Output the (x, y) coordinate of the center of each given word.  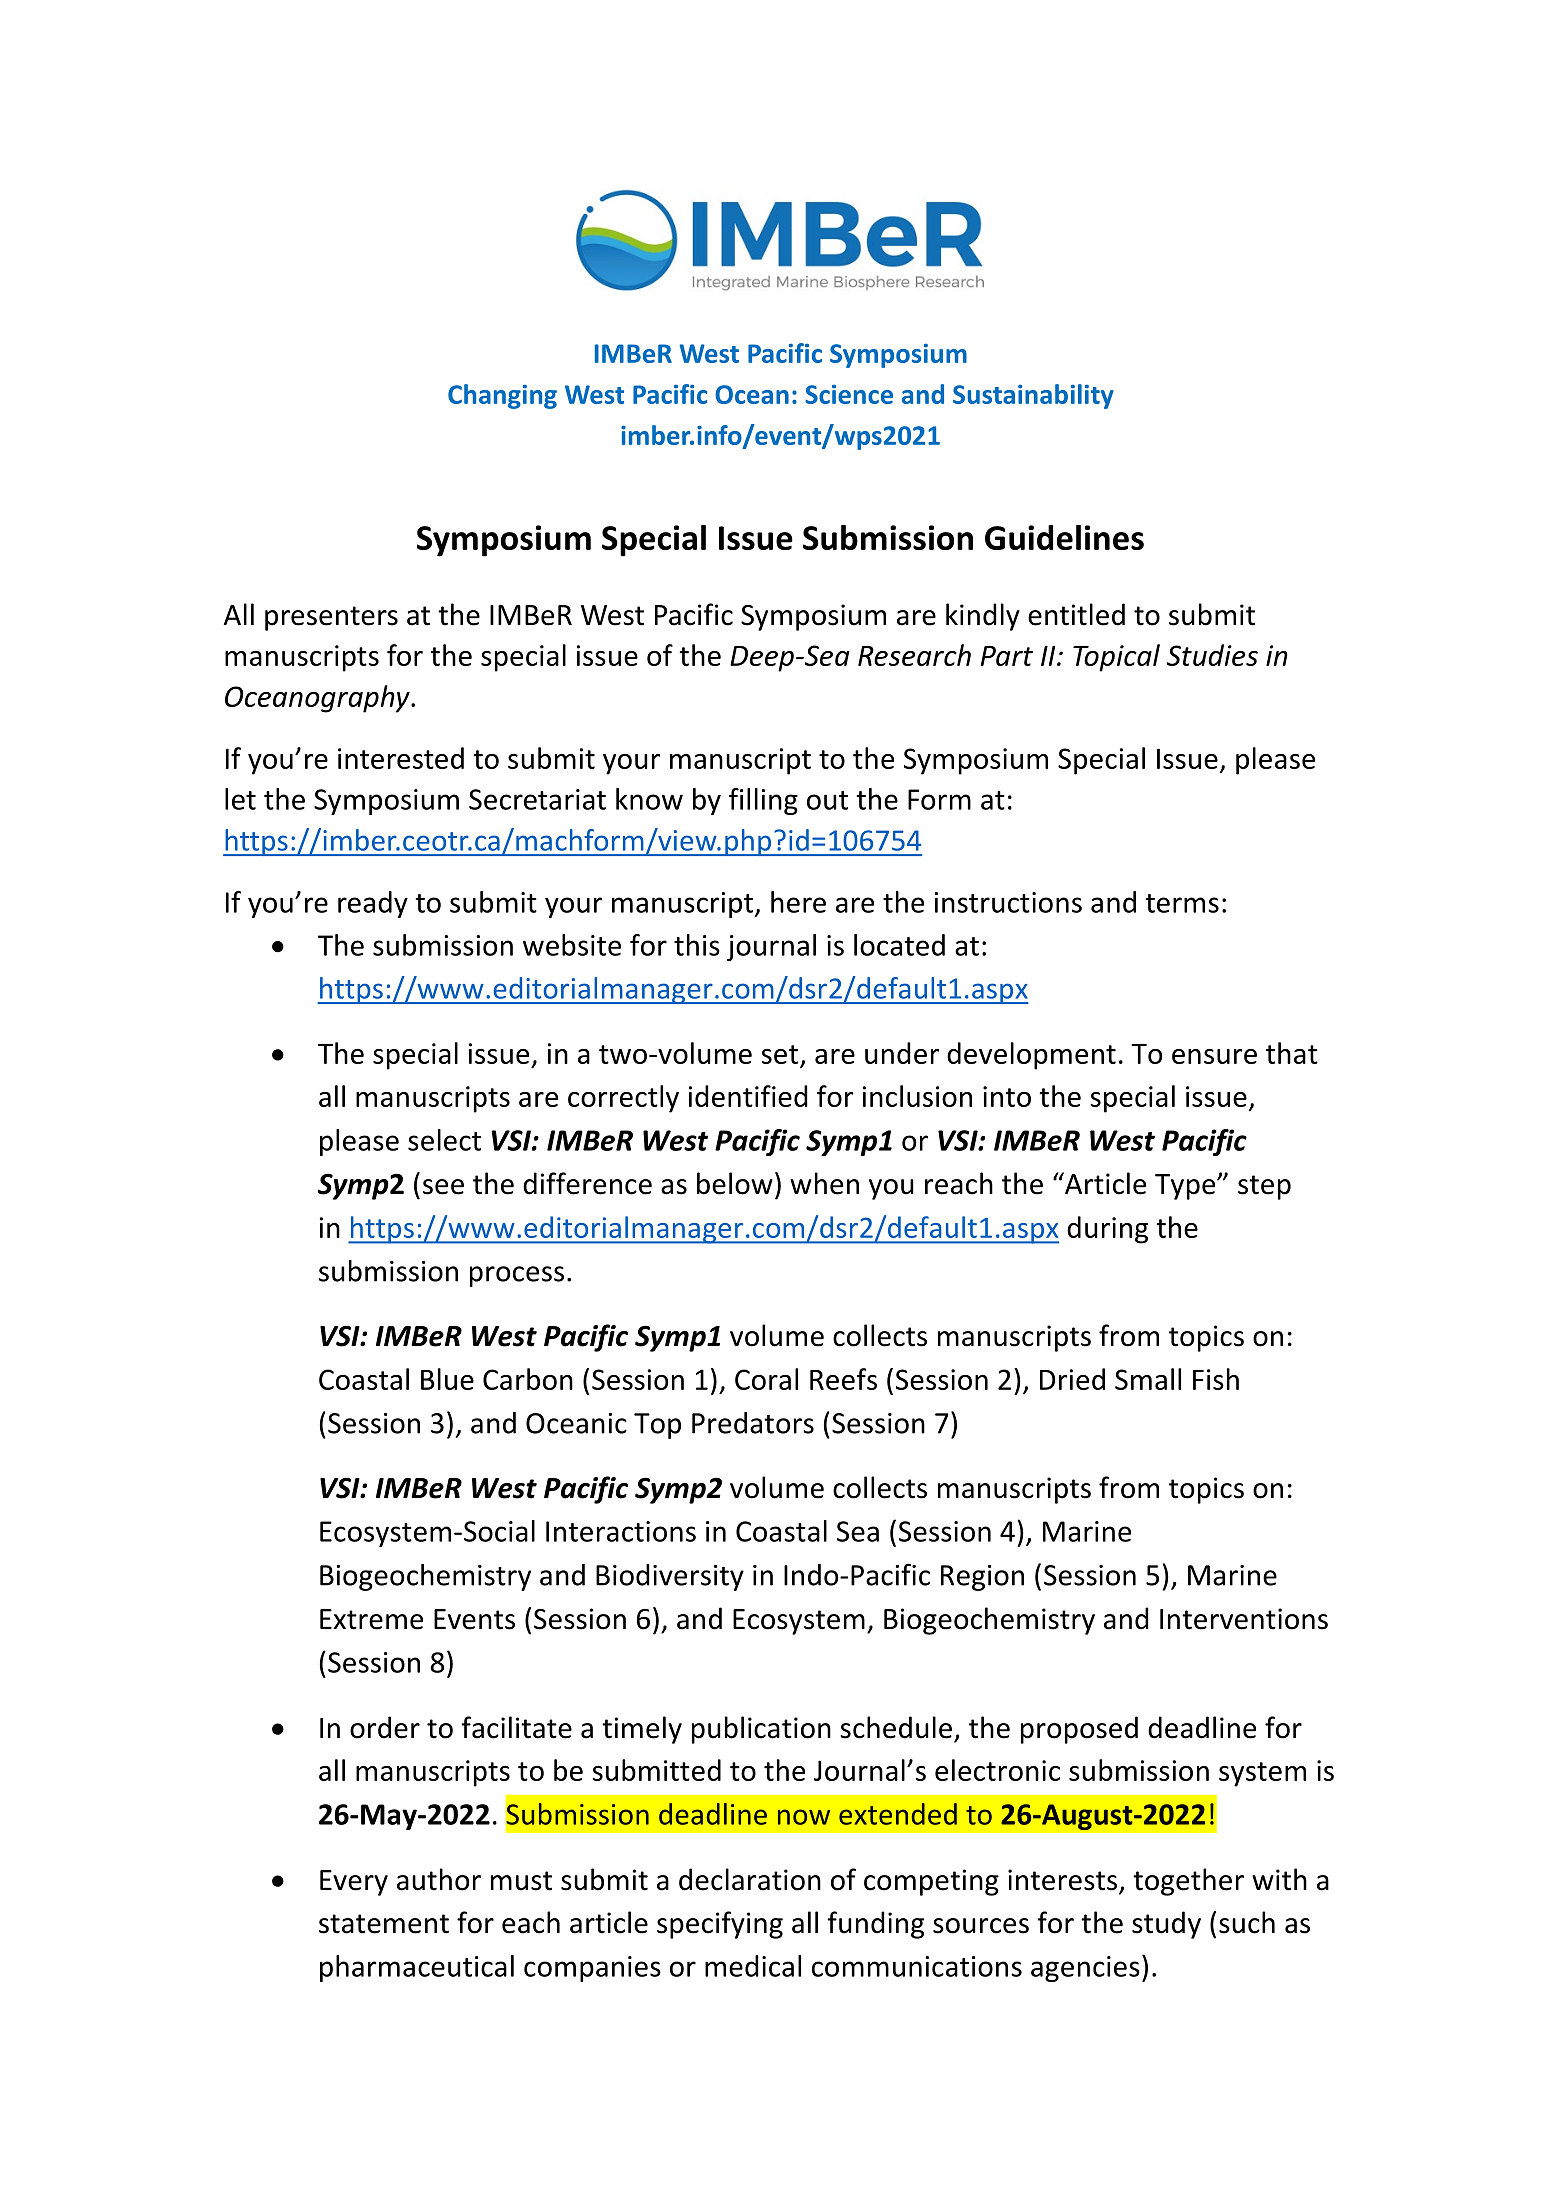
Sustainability (1033, 396)
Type (1186, 1187)
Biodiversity (670, 1577)
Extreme (371, 1619)
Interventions (1244, 1619)
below (735, 1183)
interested (401, 758)
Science (849, 394)
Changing (502, 396)
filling (763, 801)
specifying (720, 1925)
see (443, 1187)
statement (384, 1924)
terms (1182, 903)
